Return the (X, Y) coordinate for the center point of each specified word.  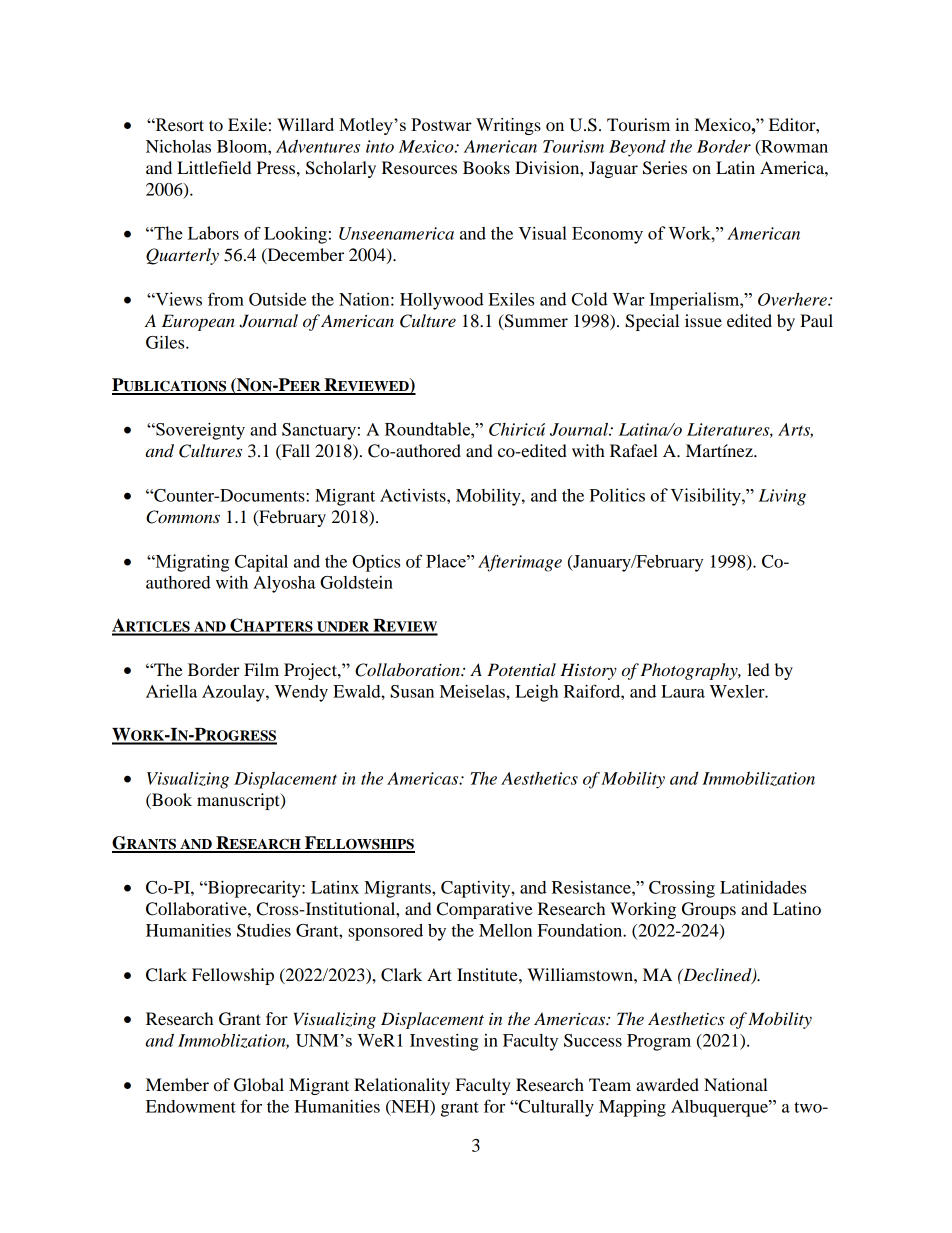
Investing (444, 1042)
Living (782, 497)
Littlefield (214, 167)
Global (259, 1085)
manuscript (239, 801)
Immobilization (758, 779)
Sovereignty (199, 431)
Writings (508, 126)
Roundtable (428, 429)
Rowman (793, 147)
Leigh (536, 693)
